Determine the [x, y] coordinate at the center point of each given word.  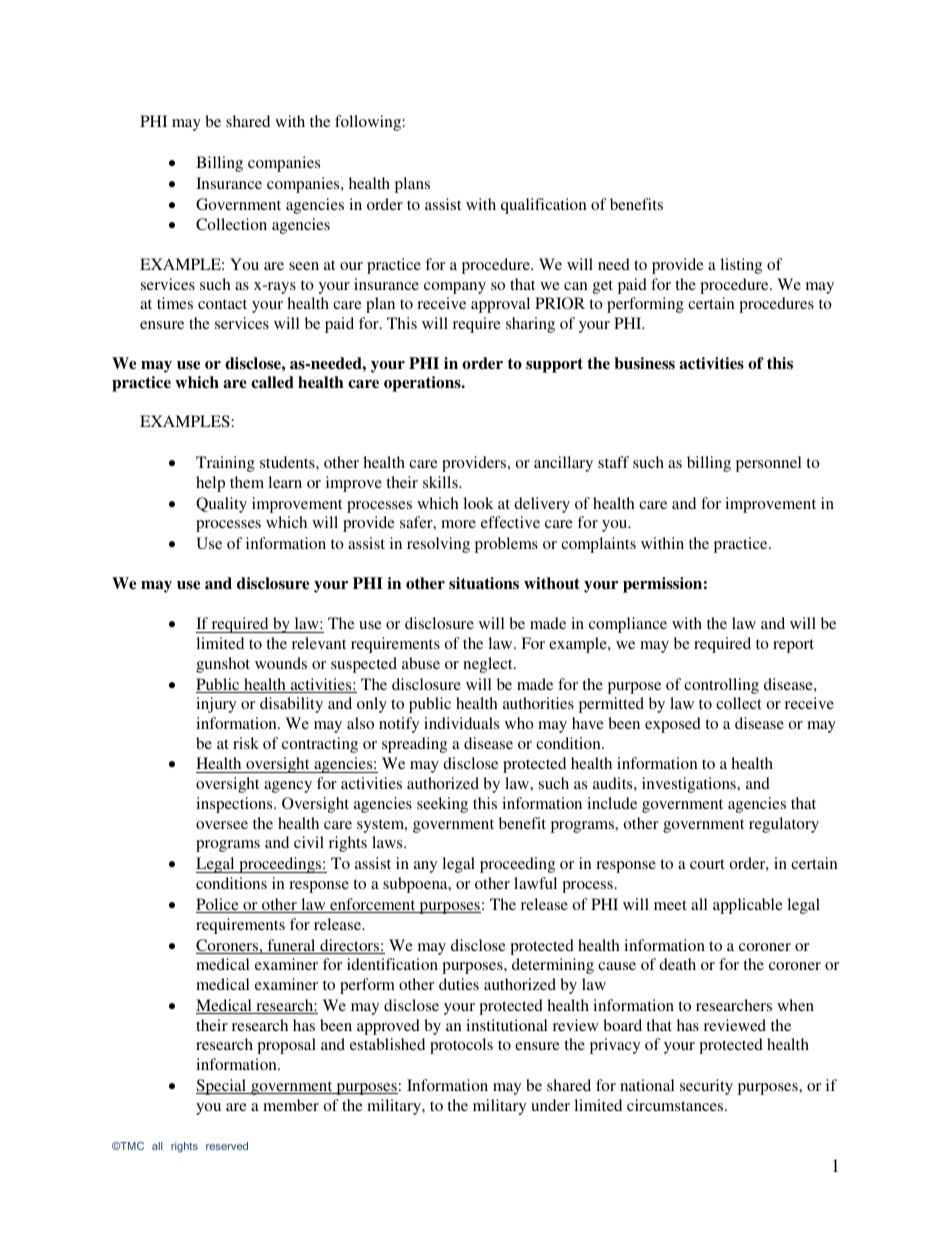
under [550, 1105]
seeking [442, 805]
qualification [544, 206]
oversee [222, 825]
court [707, 864]
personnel [769, 464]
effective [510, 522]
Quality [221, 505]
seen [304, 266]
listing [741, 266]
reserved [227, 1146]
